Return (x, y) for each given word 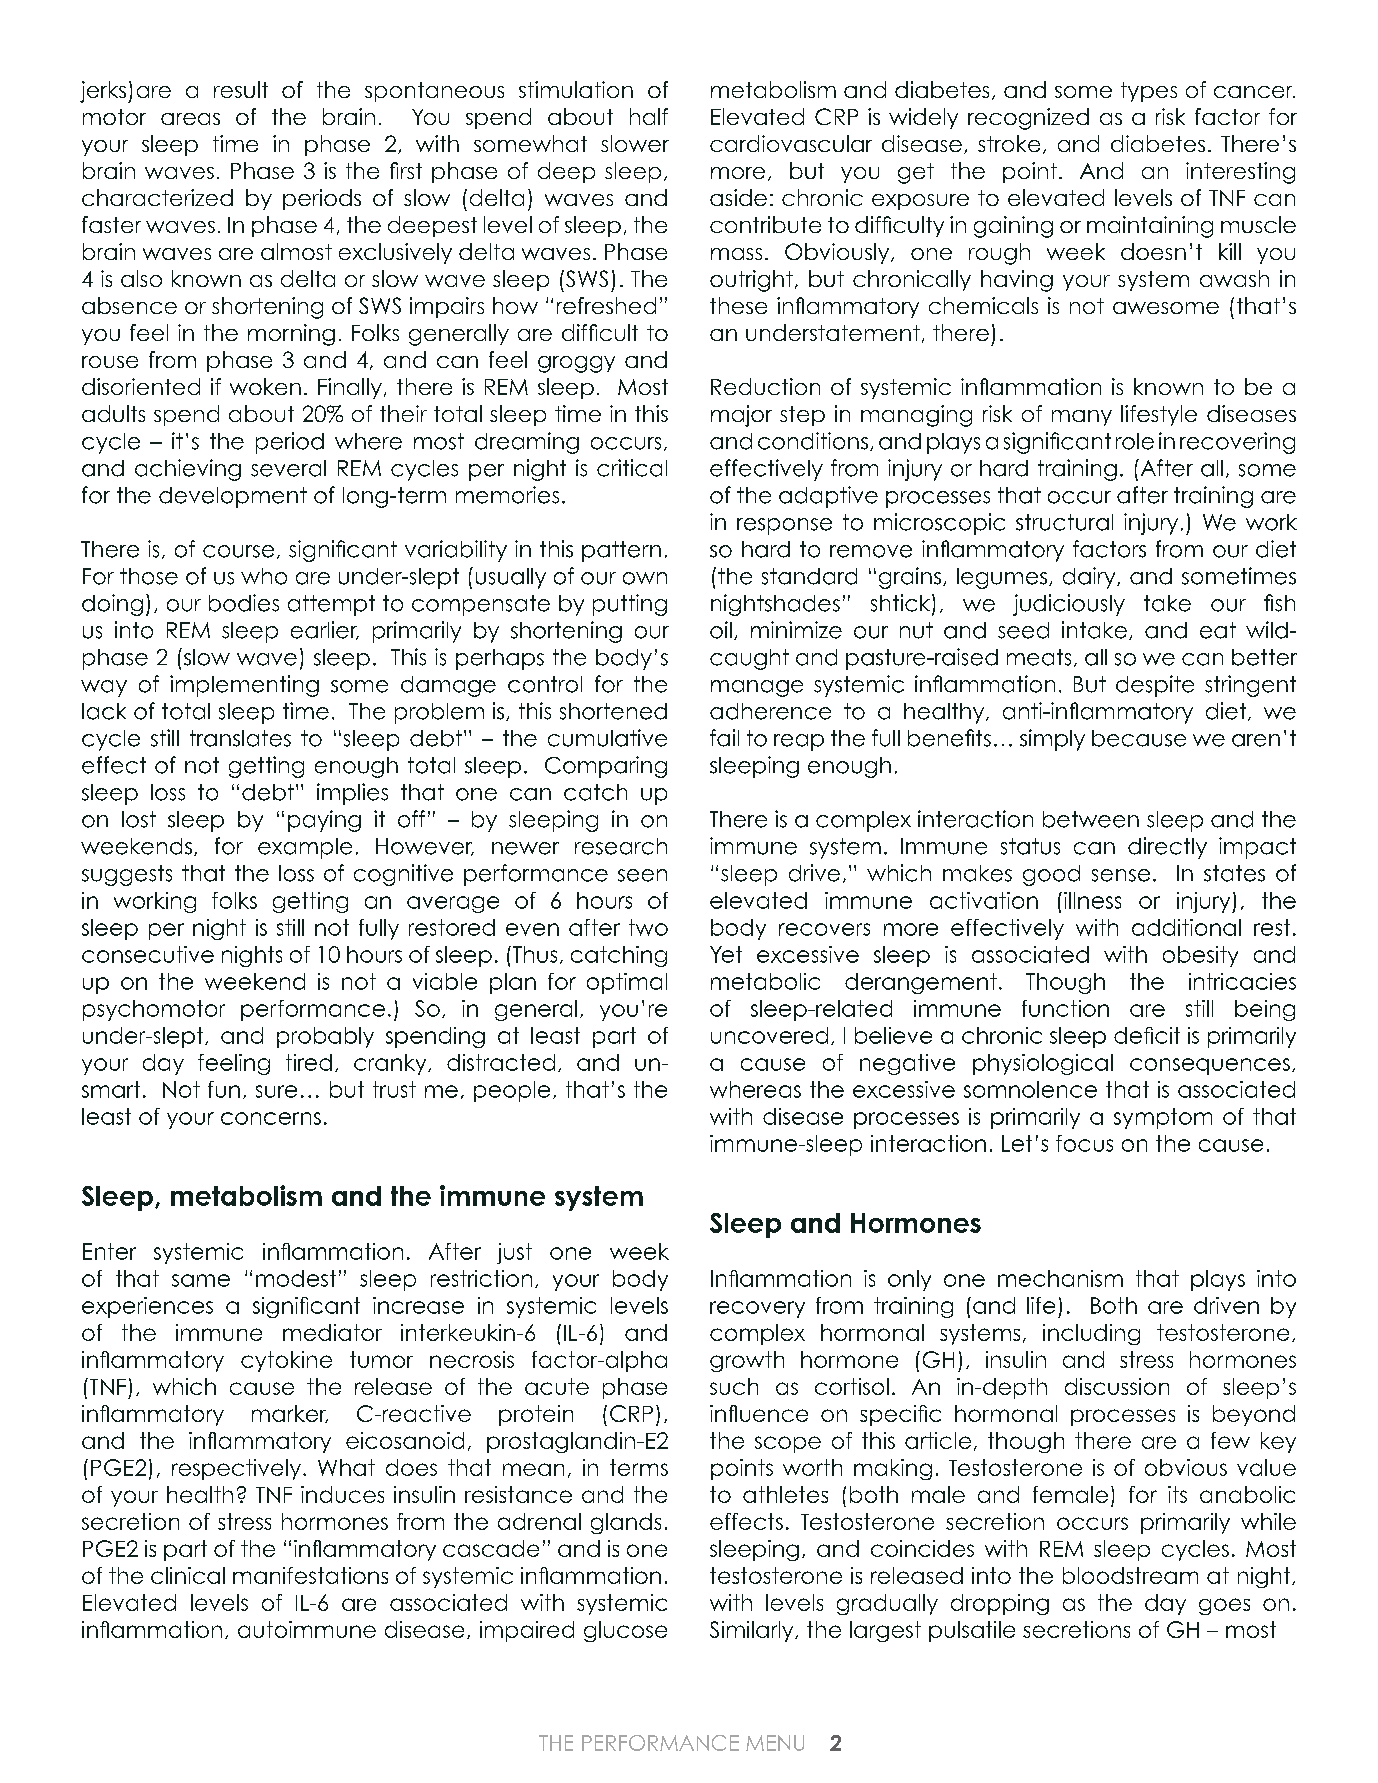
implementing (244, 686)
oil (721, 630)
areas (190, 119)
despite (1155, 686)
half (649, 116)
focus (1084, 1143)
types (1149, 92)
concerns (271, 1118)
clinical (188, 1575)
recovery (757, 1309)
